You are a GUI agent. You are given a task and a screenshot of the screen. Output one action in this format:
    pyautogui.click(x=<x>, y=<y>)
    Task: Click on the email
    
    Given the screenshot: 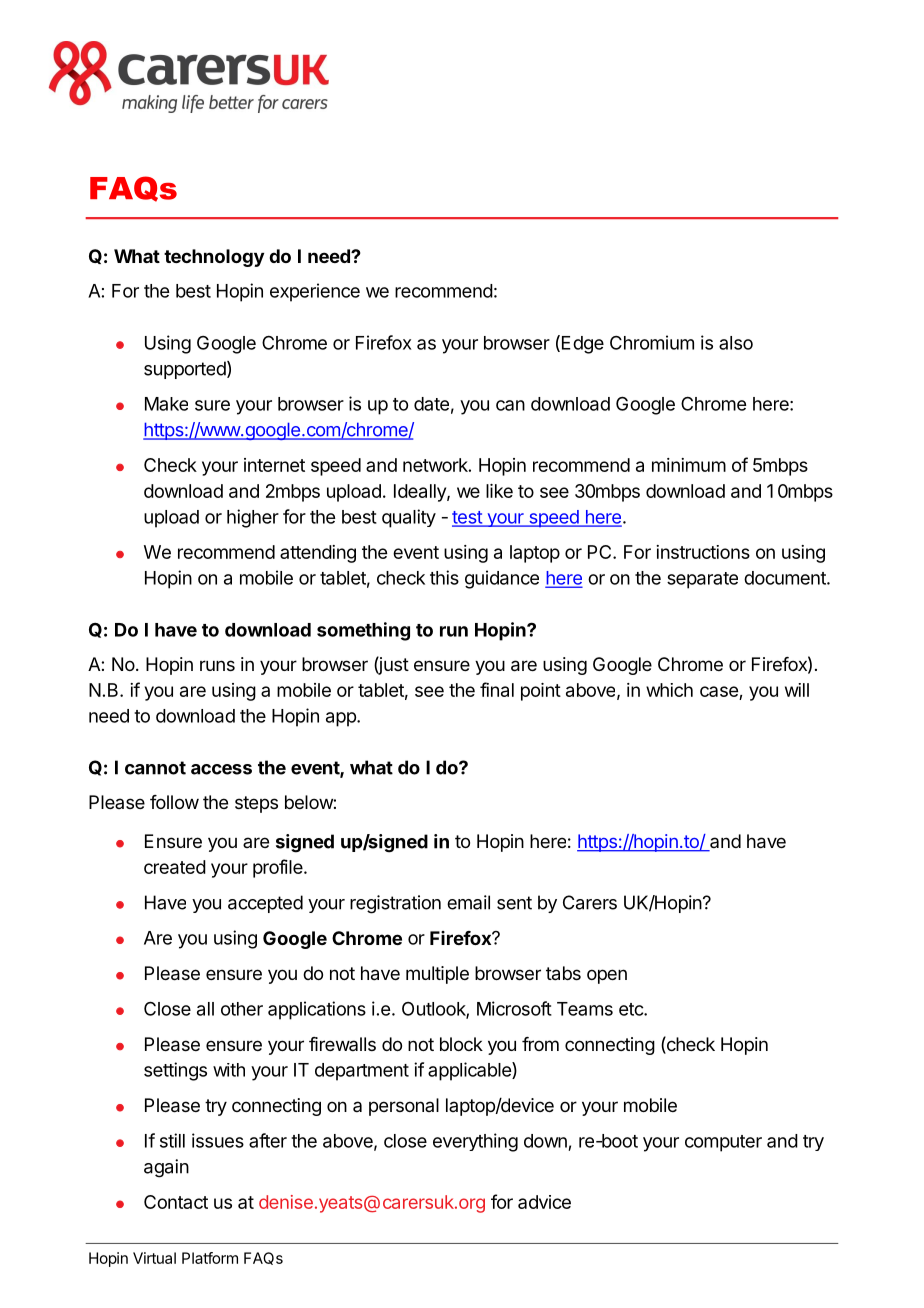 What is the action you would take?
    pyautogui.click(x=468, y=902)
